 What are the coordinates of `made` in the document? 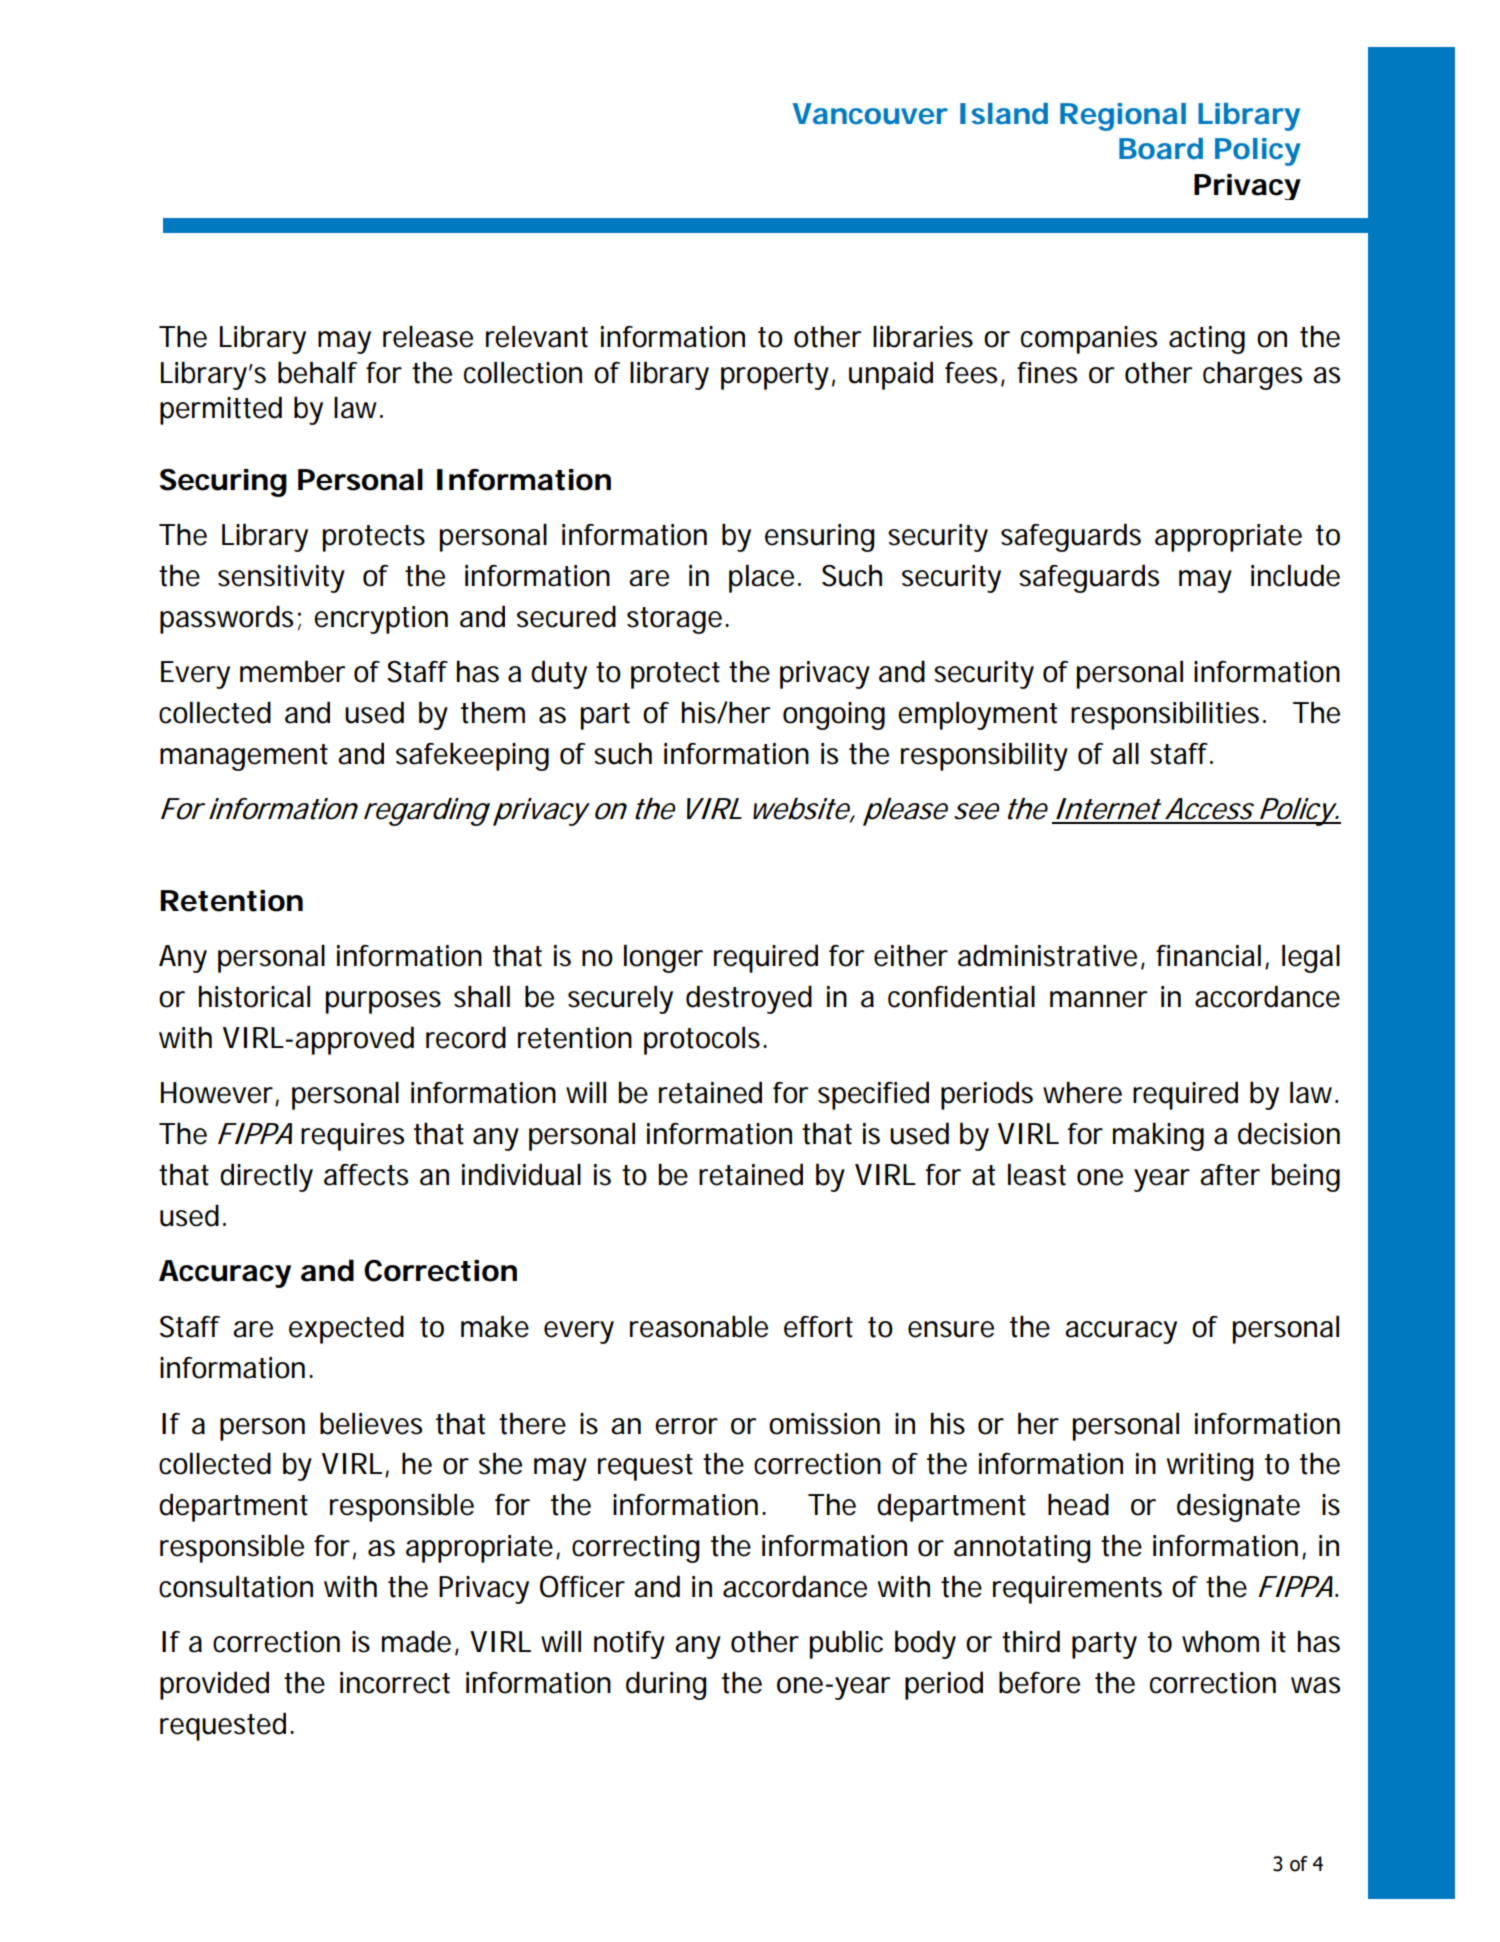 It's located at (416, 1641).
